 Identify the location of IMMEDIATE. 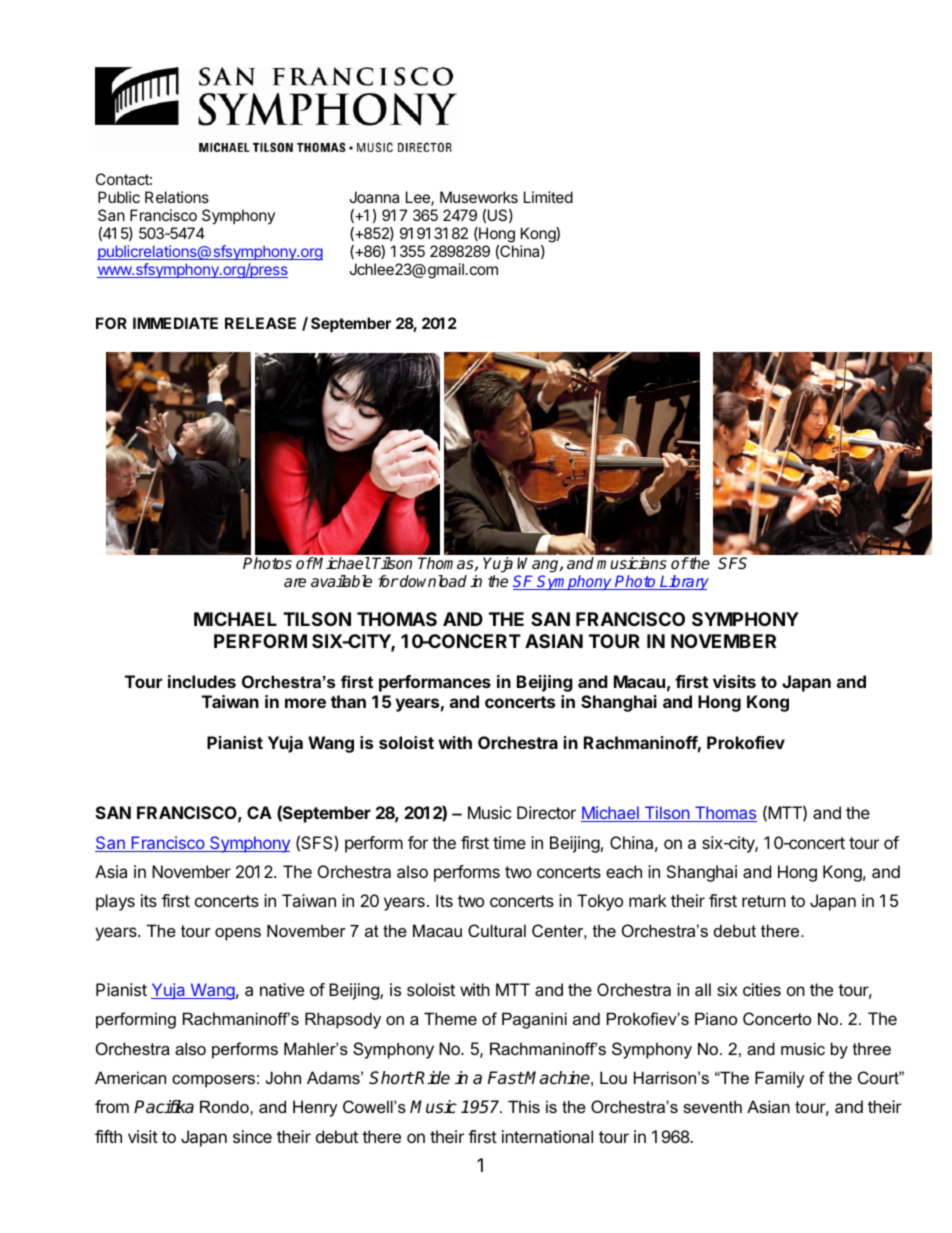
(175, 323).
